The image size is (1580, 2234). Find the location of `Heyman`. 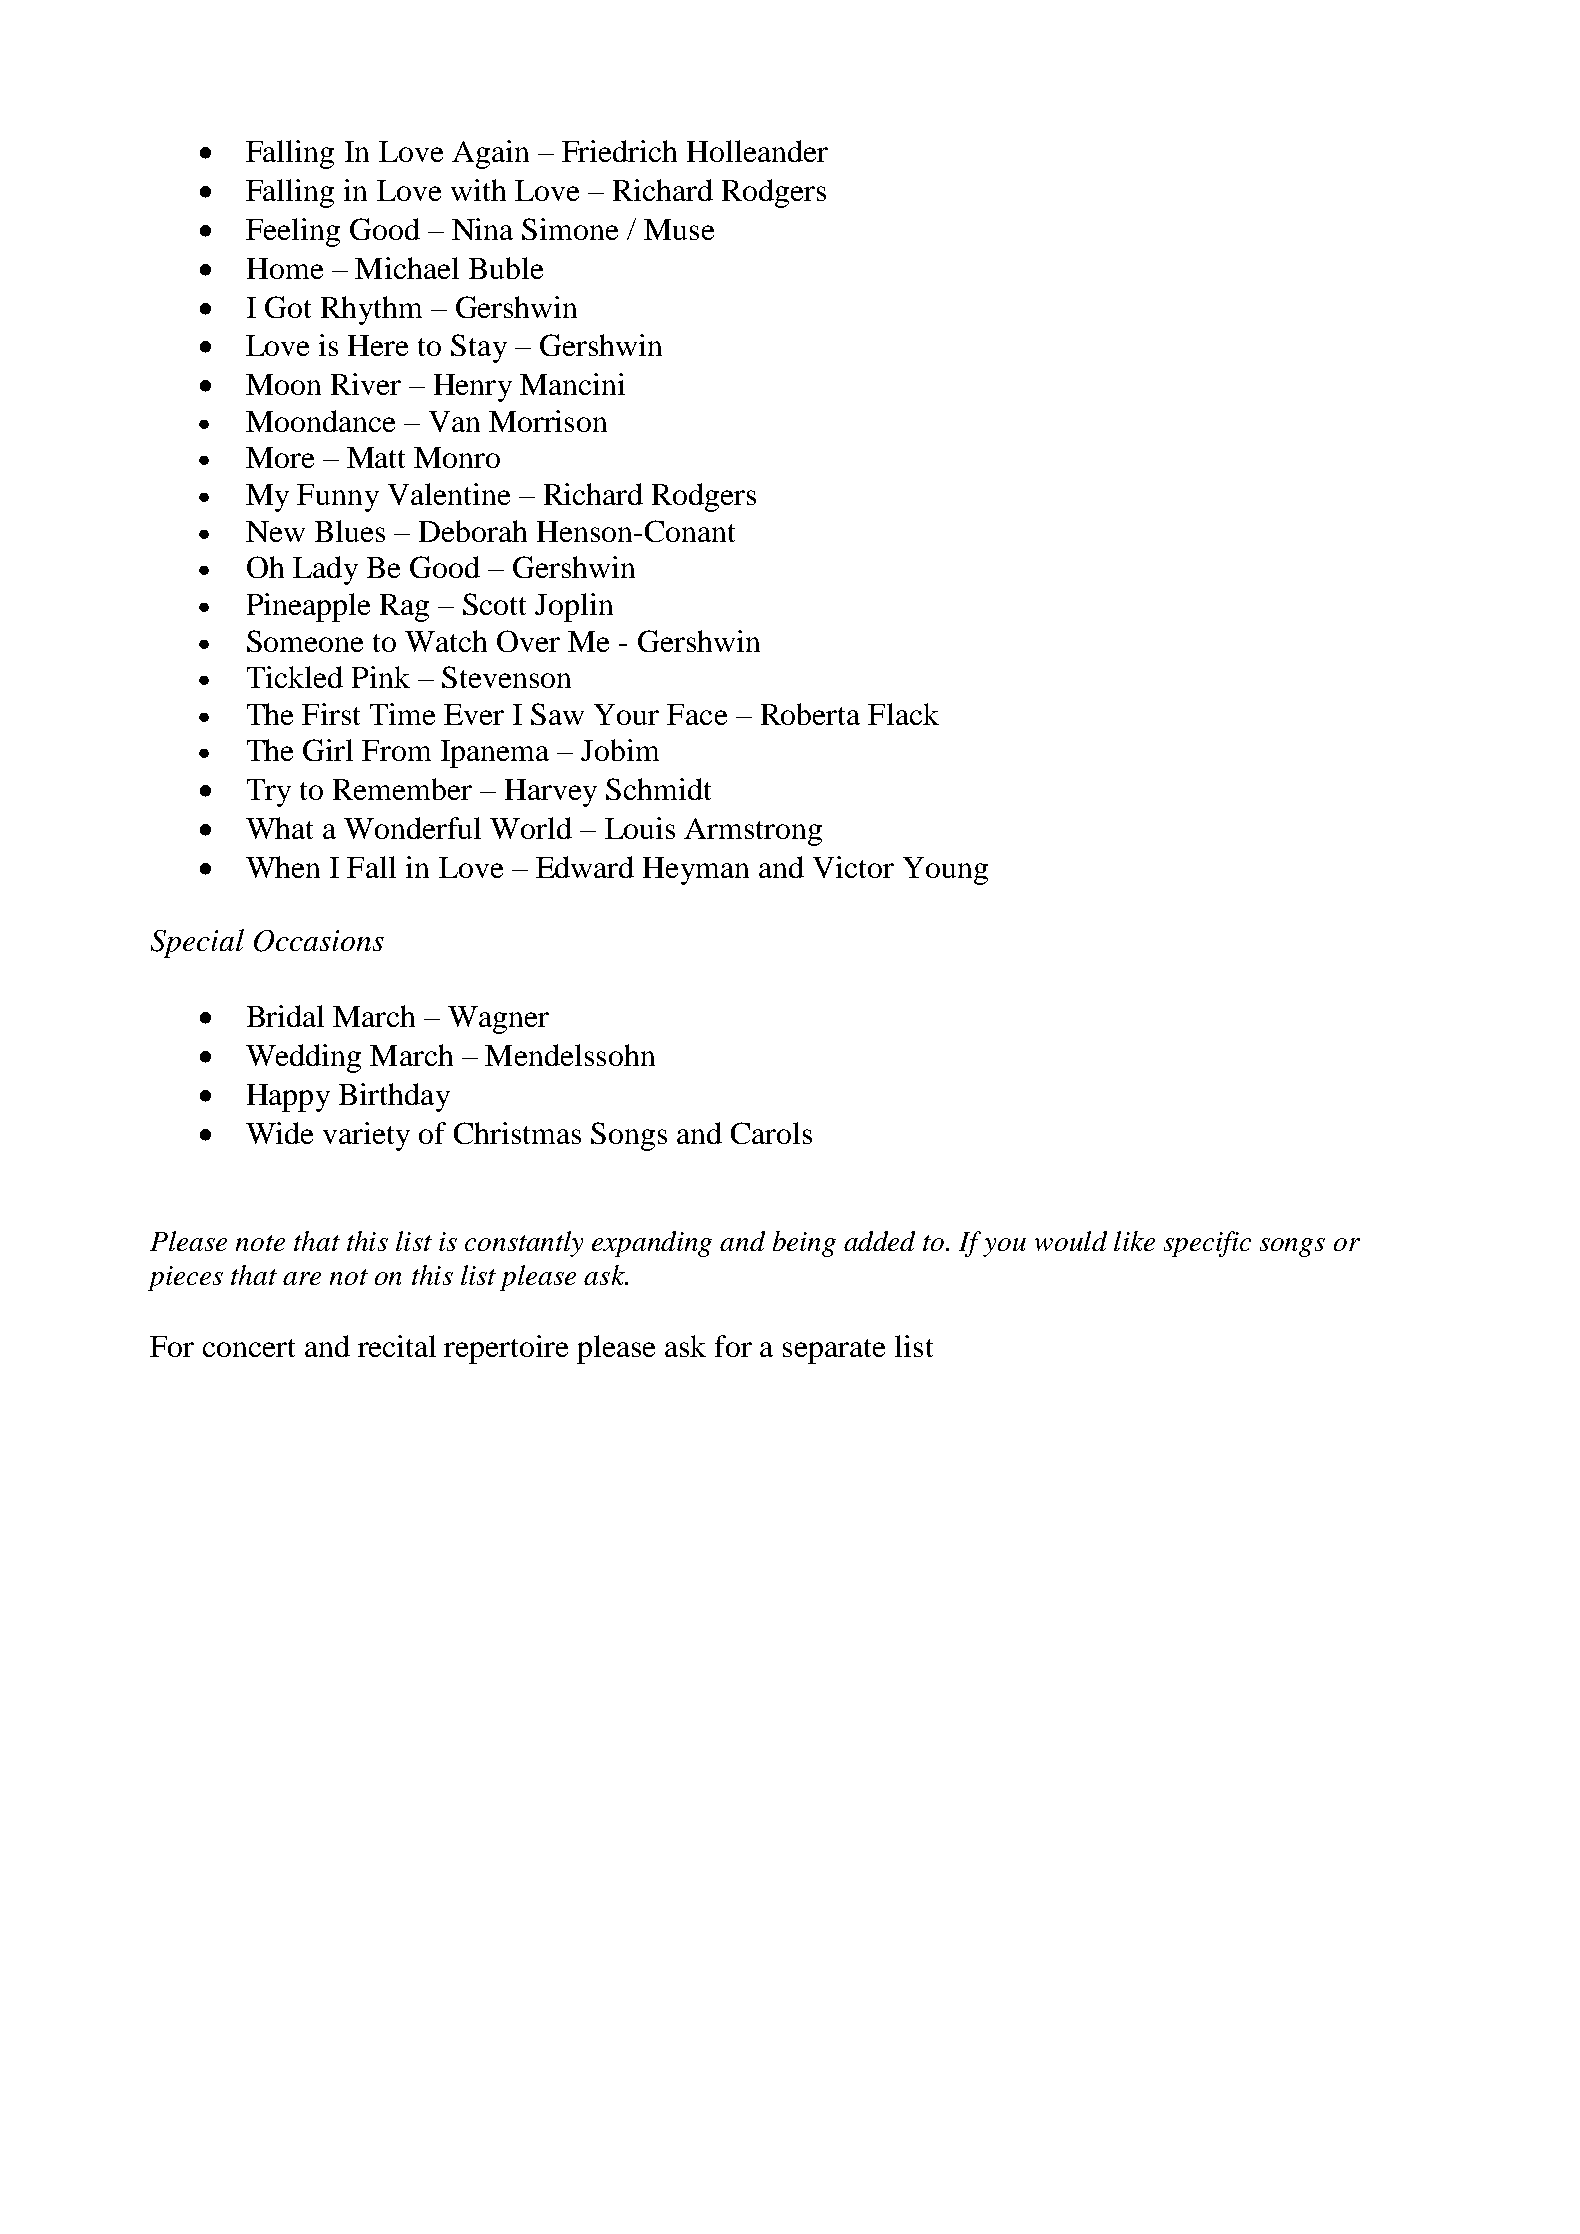

Heyman is located at coordinates (696, 871).
